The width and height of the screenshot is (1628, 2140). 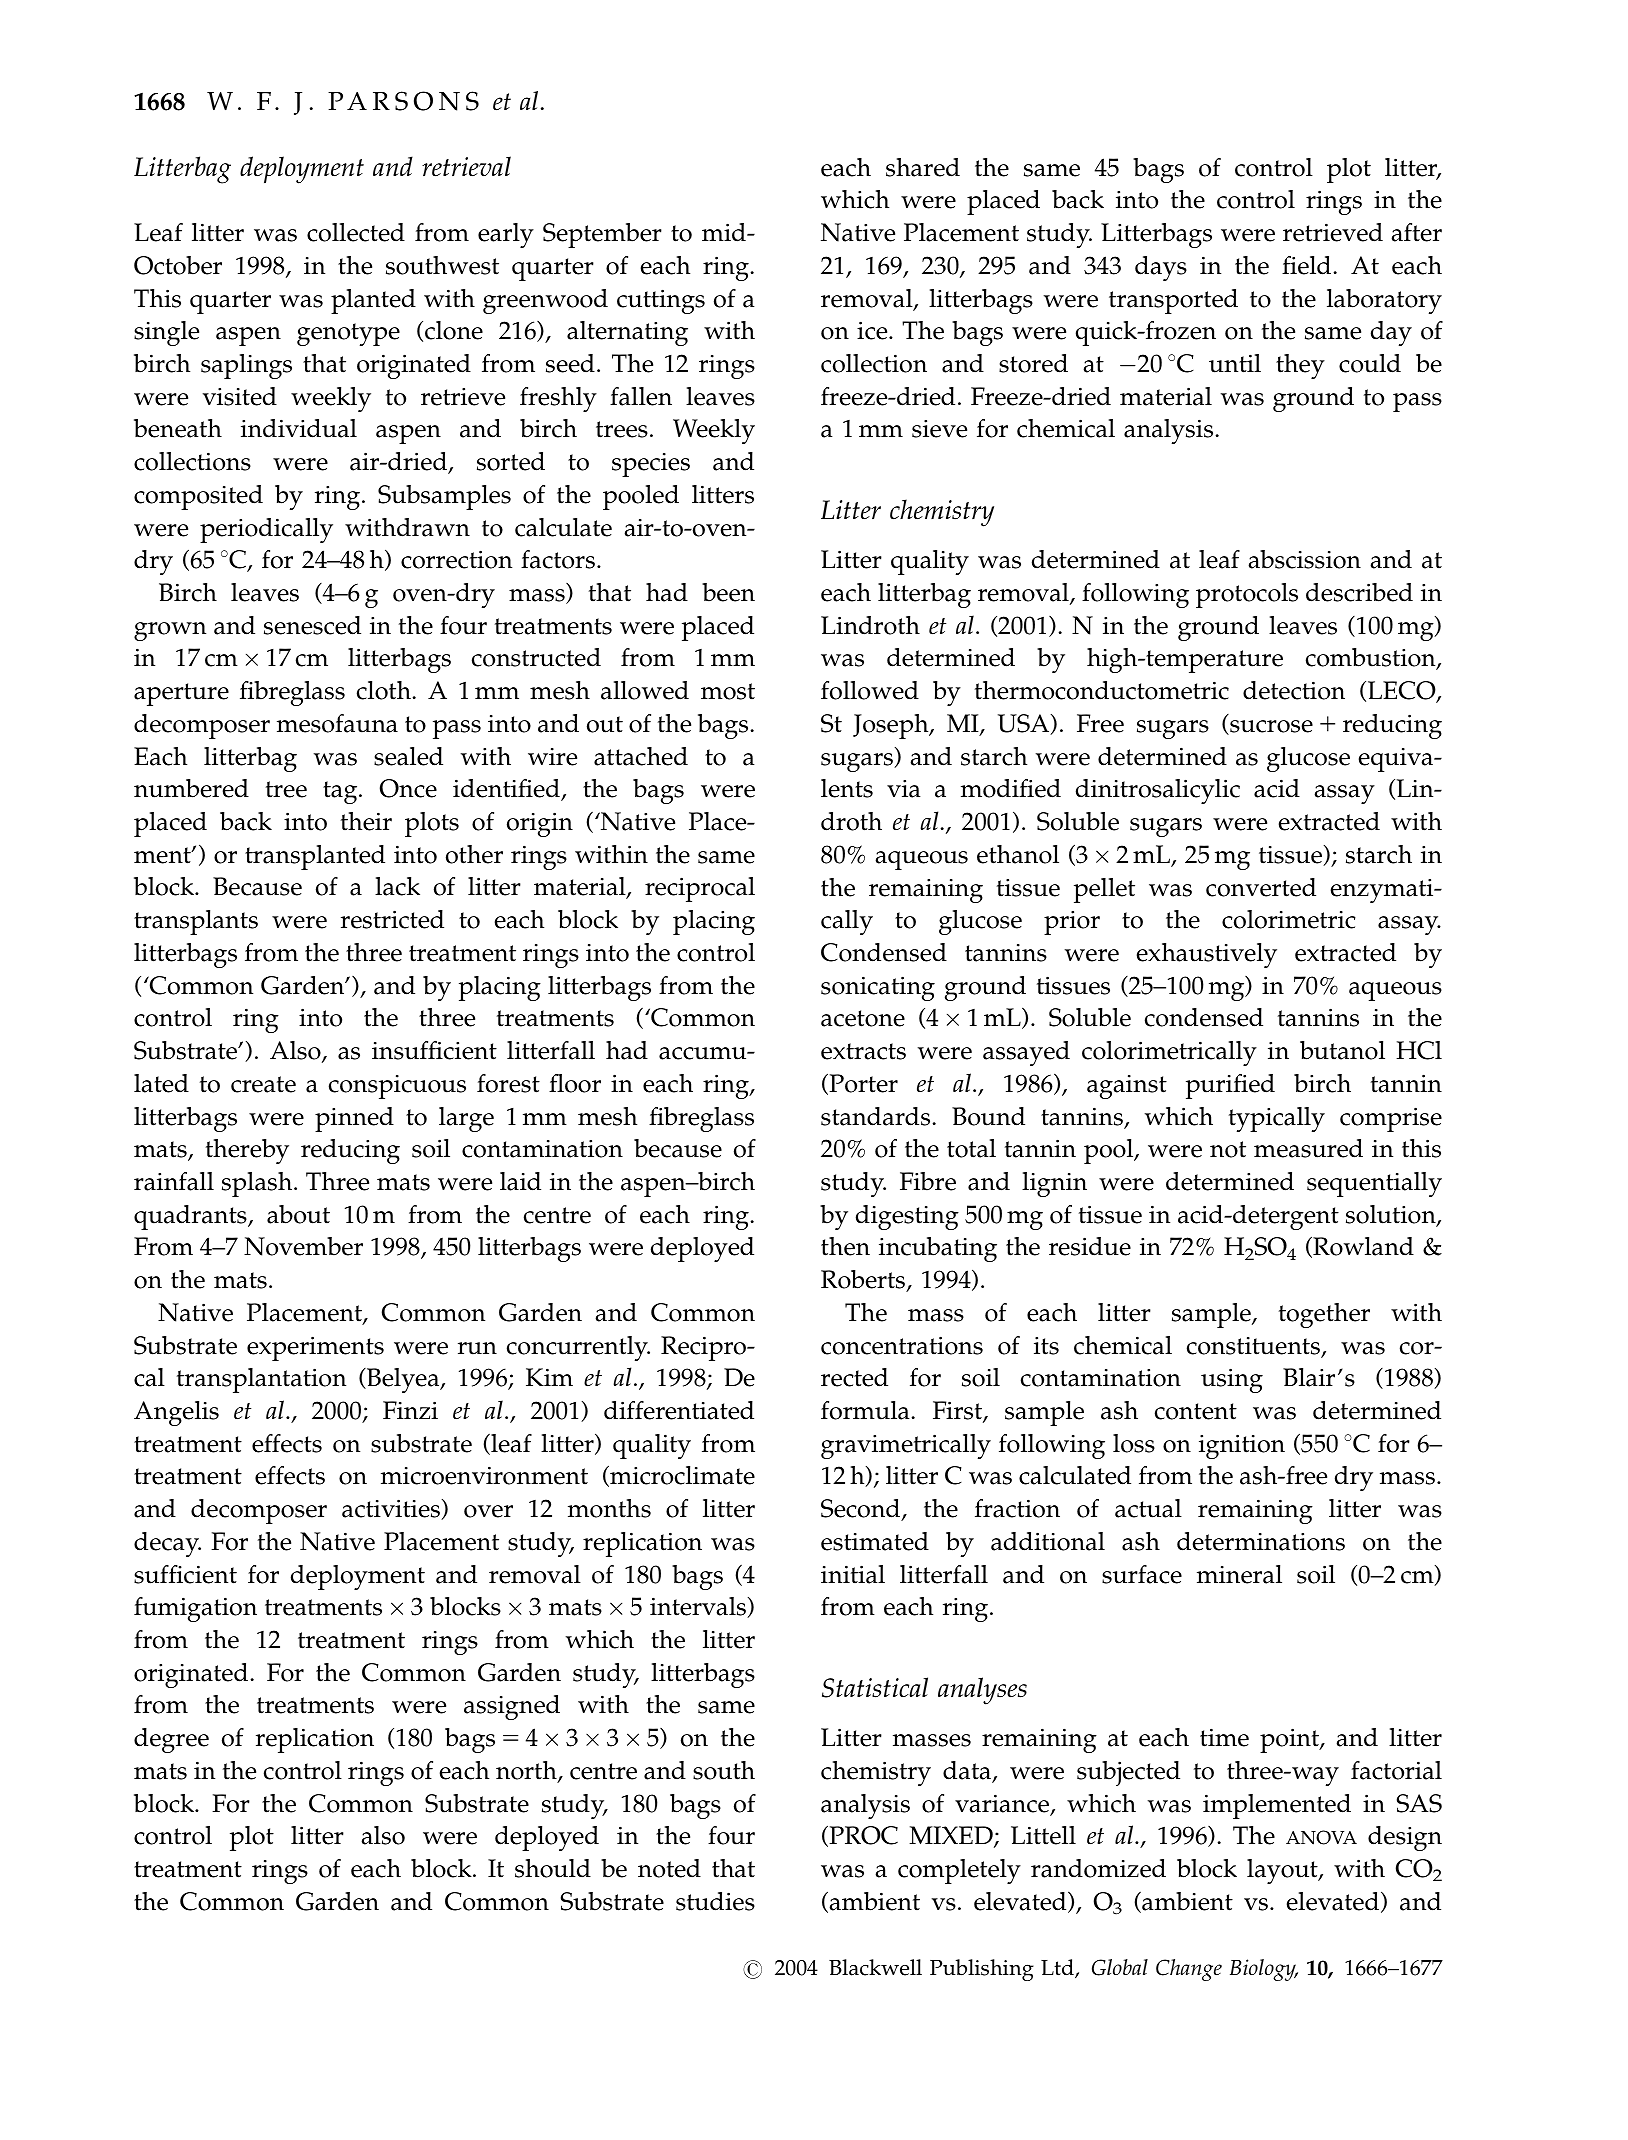 I want to click on should, so click(x=553, y=1868).
